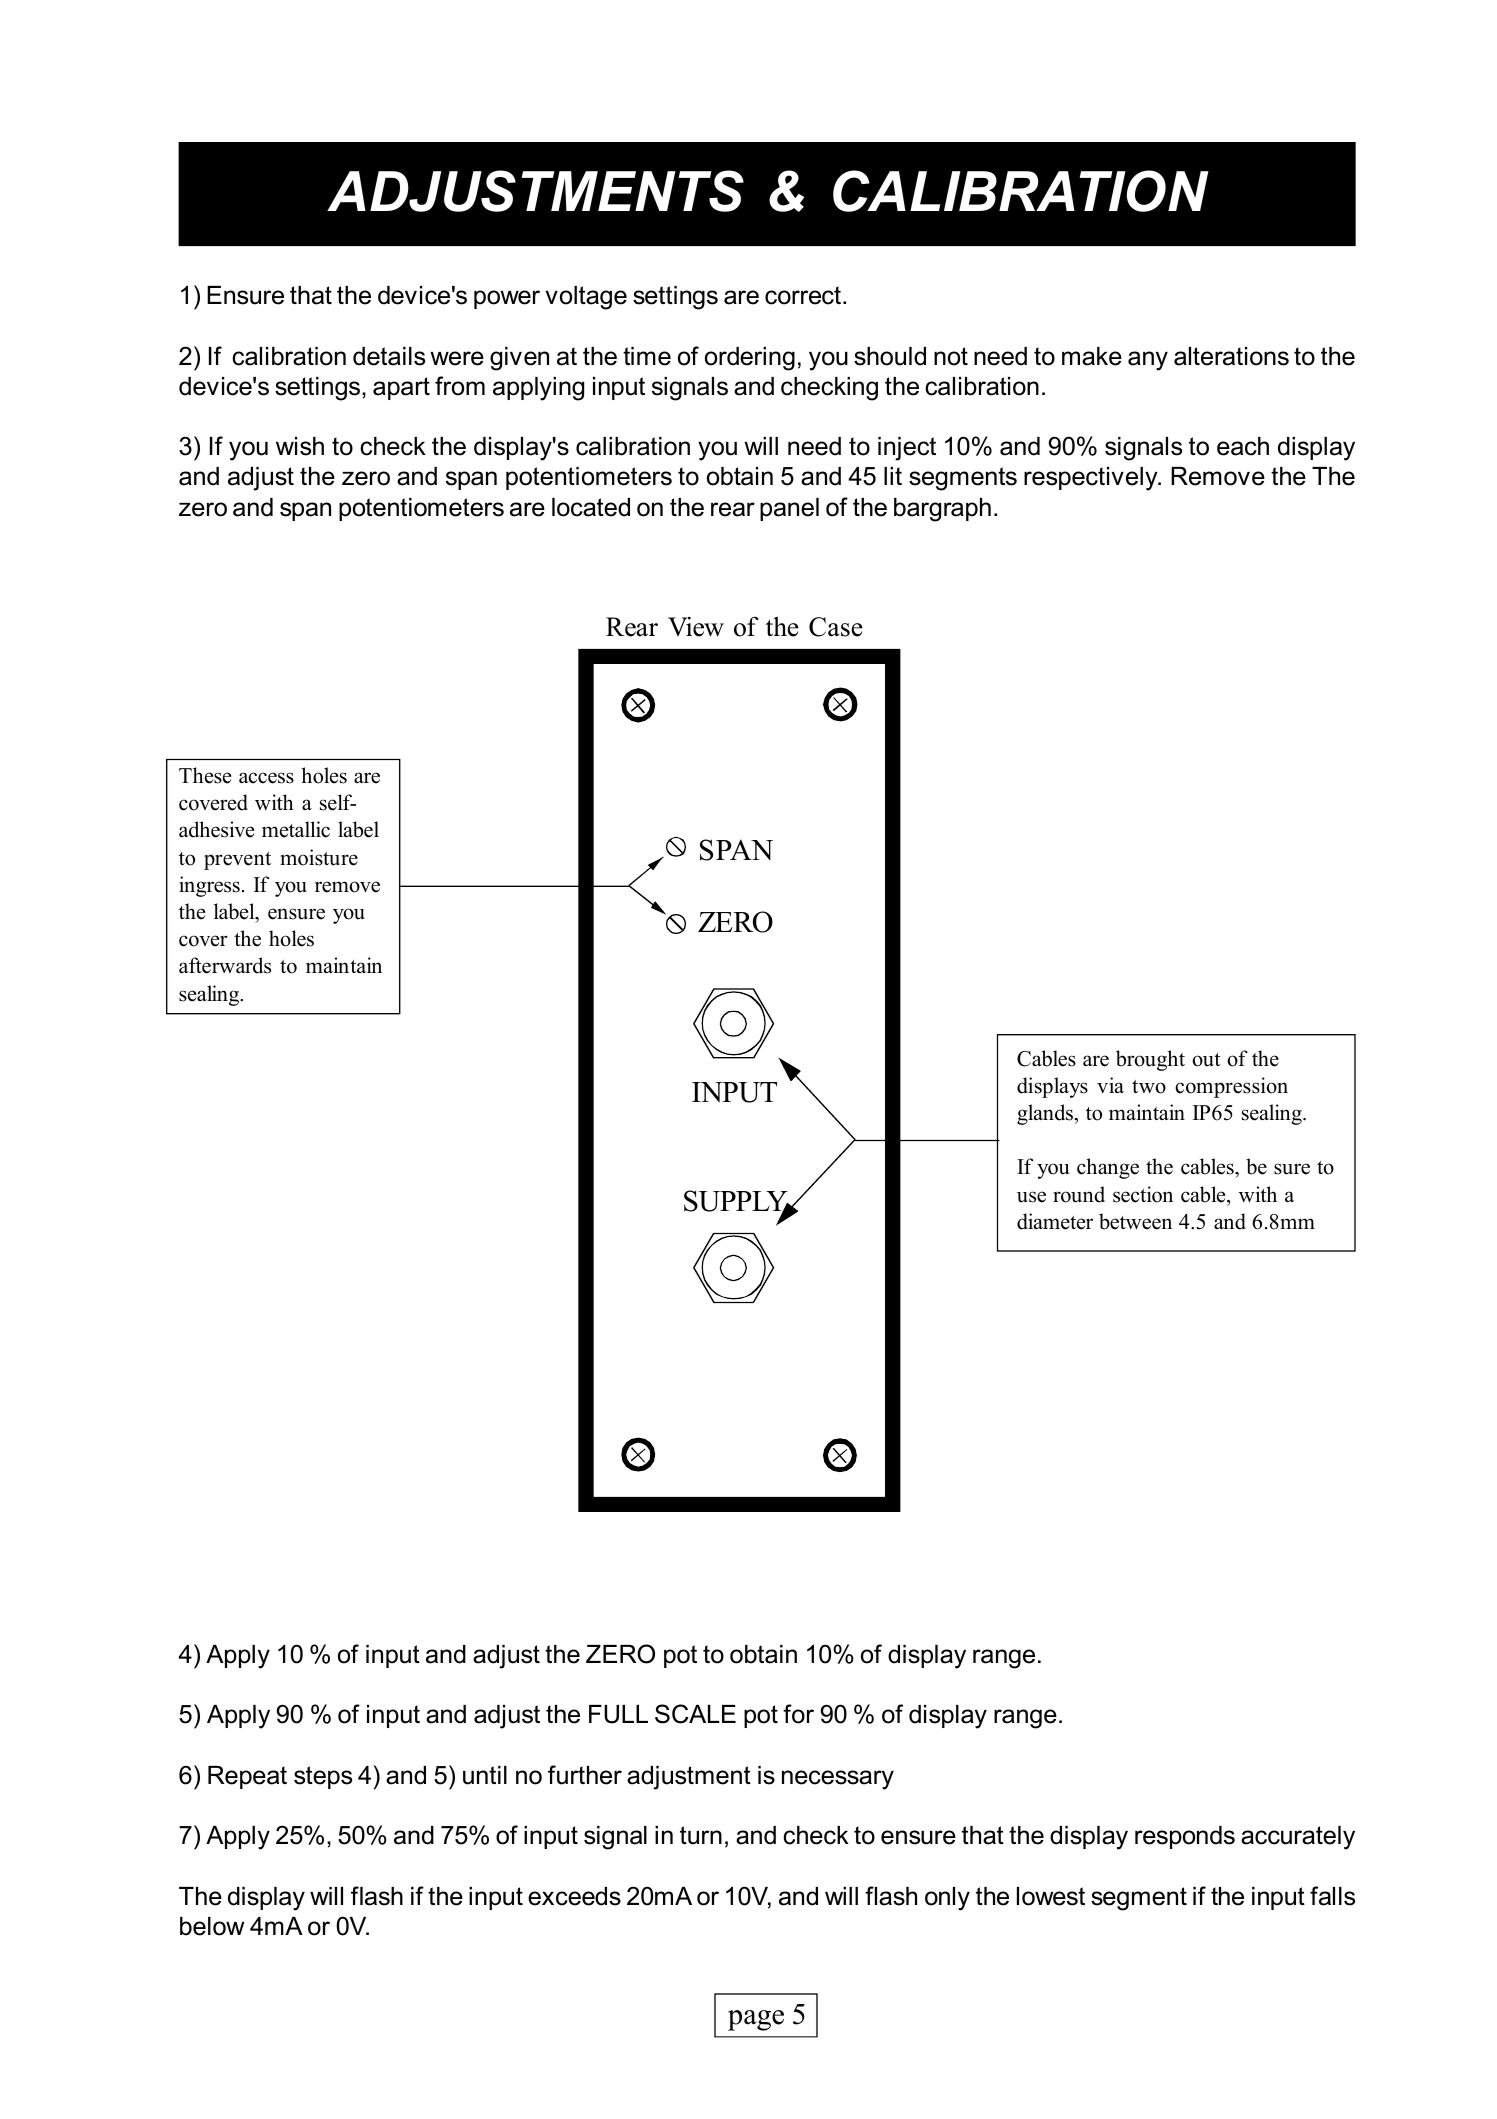  Describe the element at coordinates (212, 1926) in the image. I see `below` at that location.
